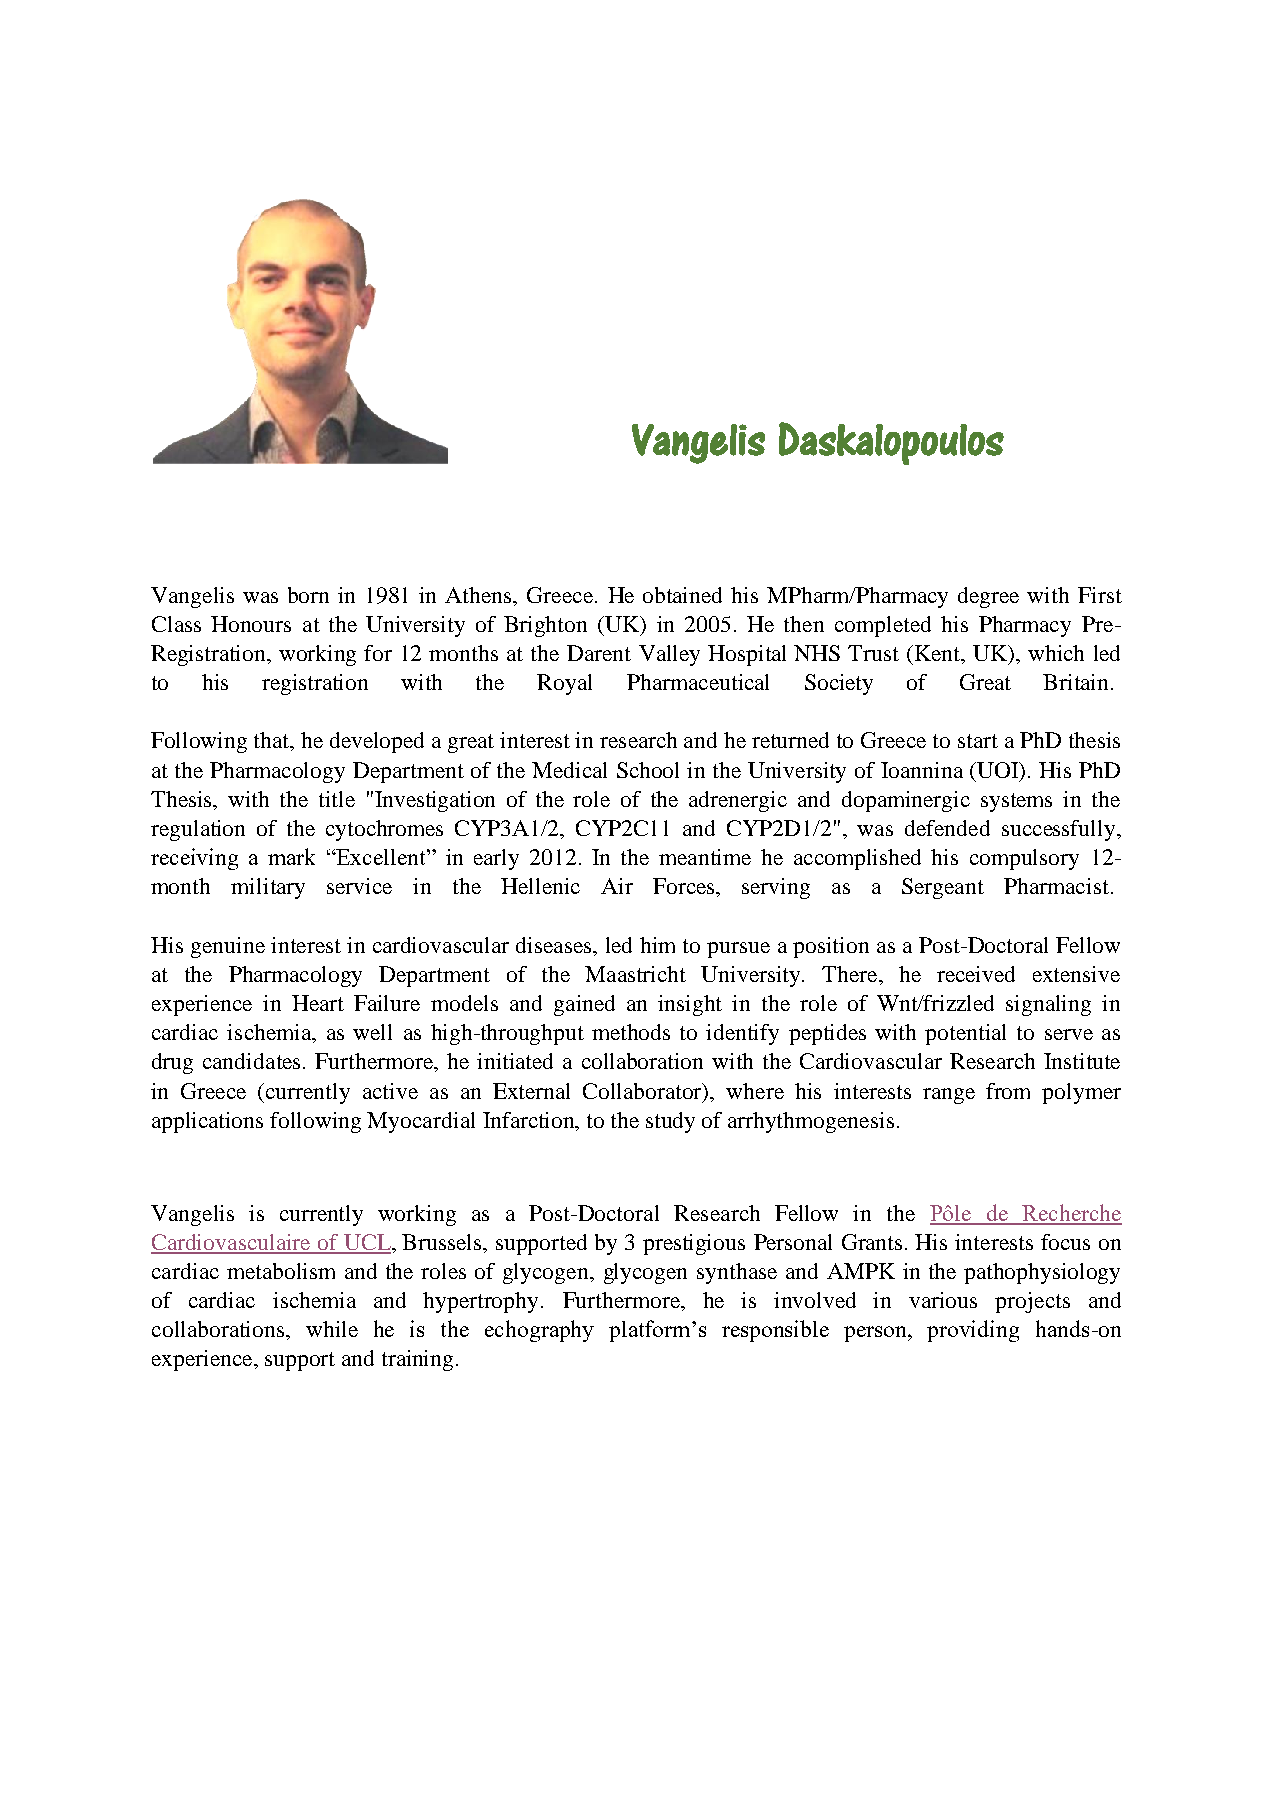 This screenshot has height=1800, width=1273. What do you see at coordinates (965, 1034) in the screenshot?
I see `potential` at bounding box center [965, 1034].
